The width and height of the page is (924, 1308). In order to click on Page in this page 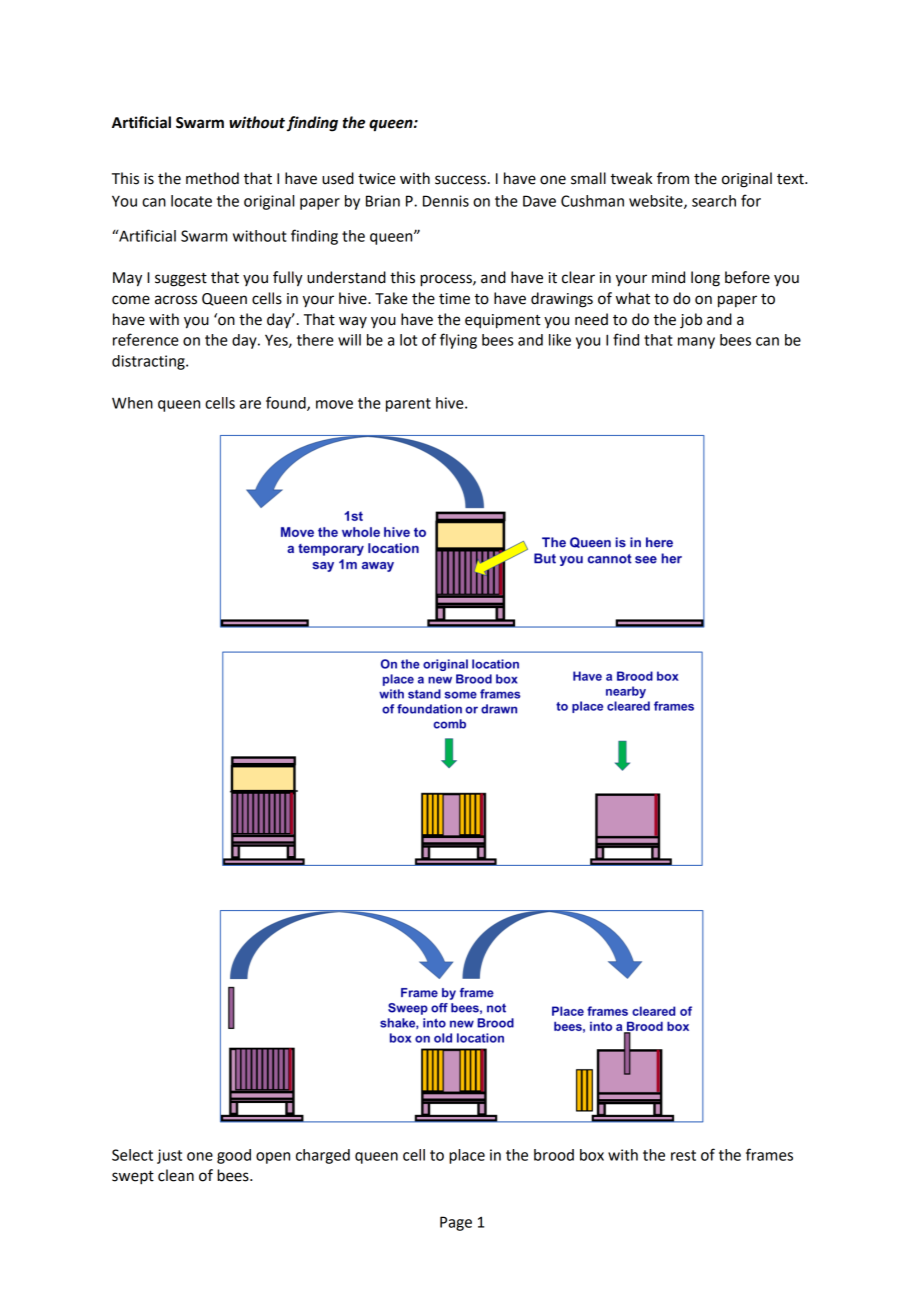, I will do `click(456, 1223)`.
